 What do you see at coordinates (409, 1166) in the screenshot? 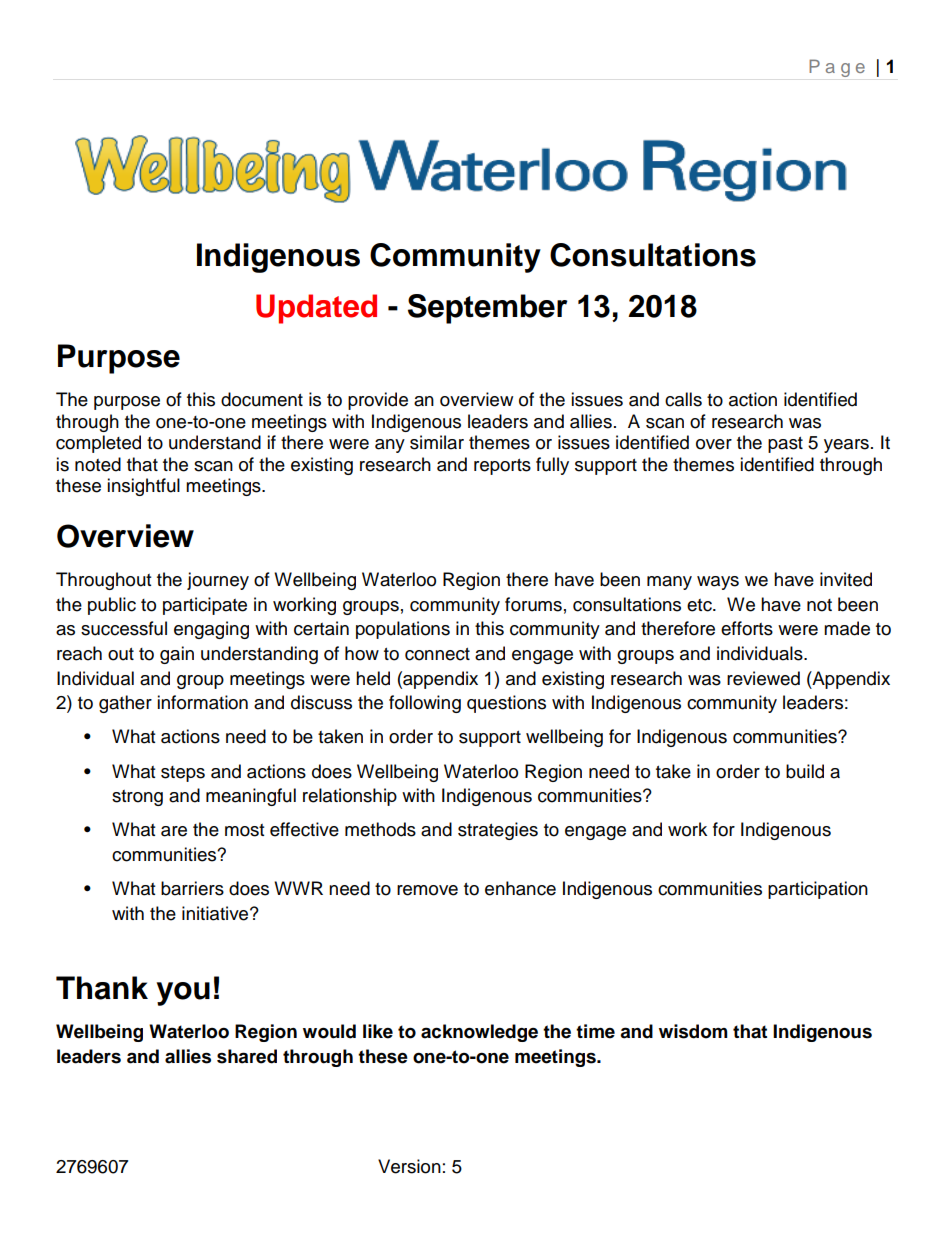
I see `Version` at bounding box center [409, 1166].
